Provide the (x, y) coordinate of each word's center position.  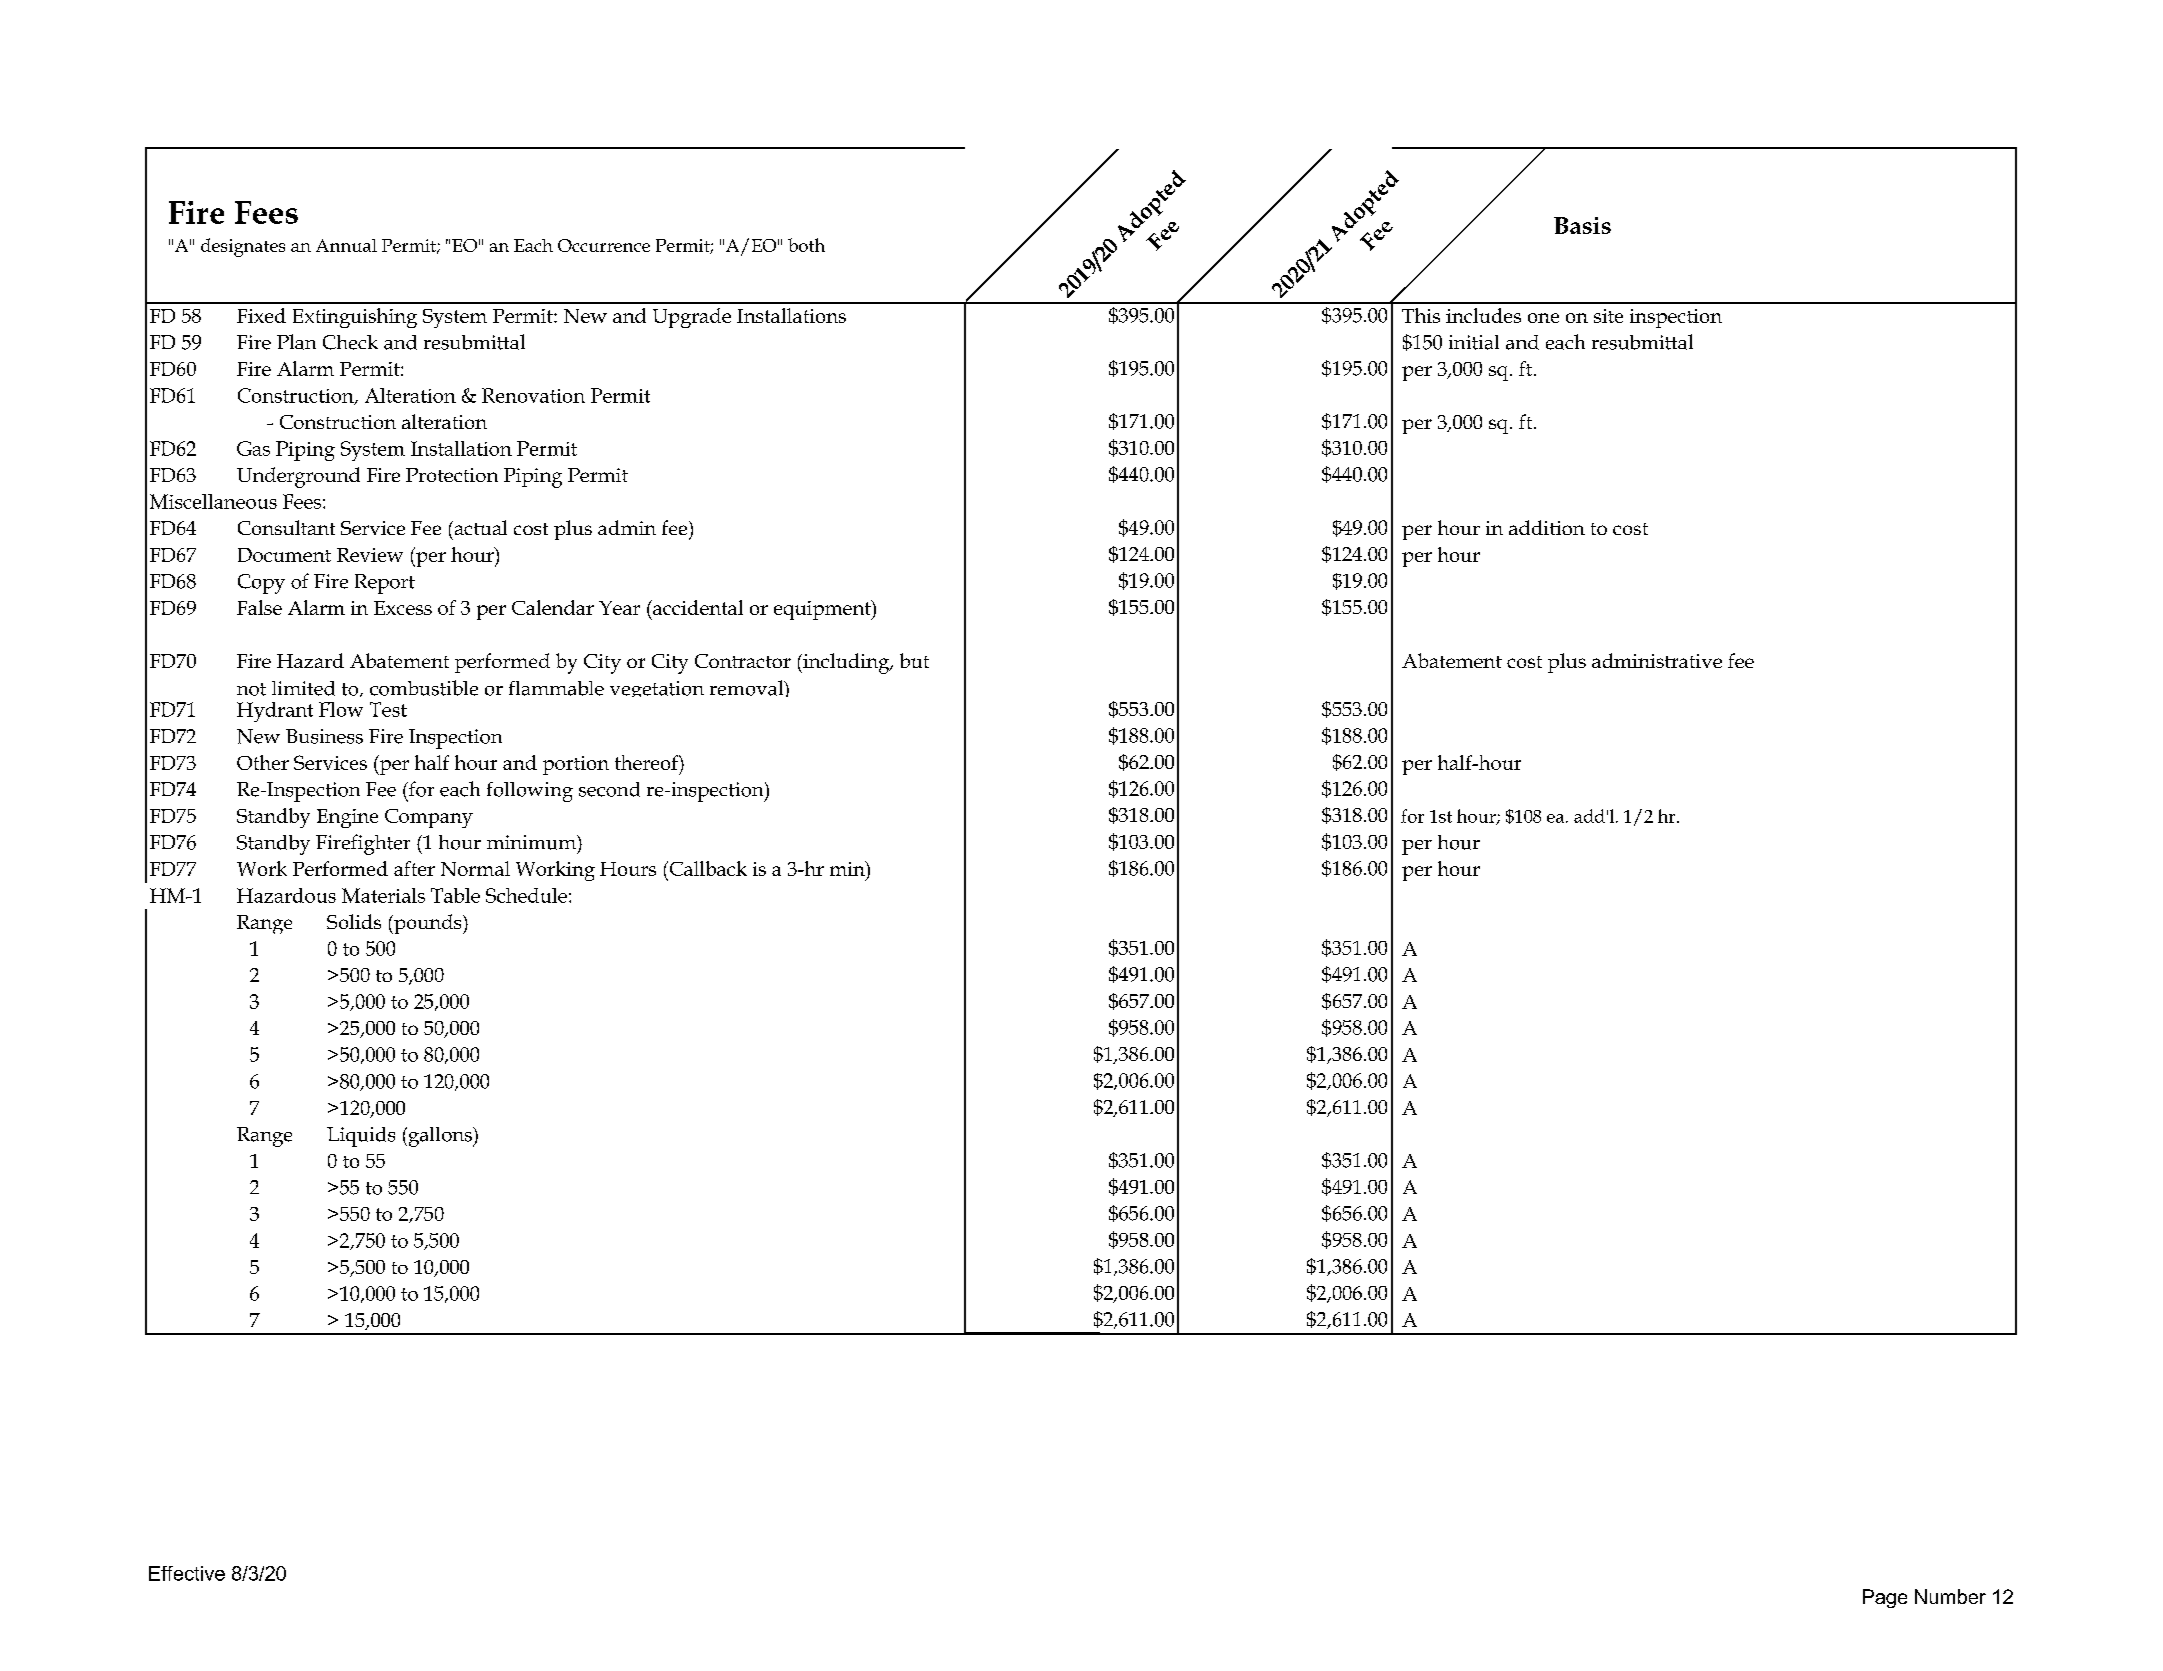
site (1608, 316)
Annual (346, 245)
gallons (440, 1137)
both (806, 245)
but (914, 660)
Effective (187, 1573)
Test (388, 709)
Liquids (361, 1137)
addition (1547, 527)
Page (1885, 1598)
